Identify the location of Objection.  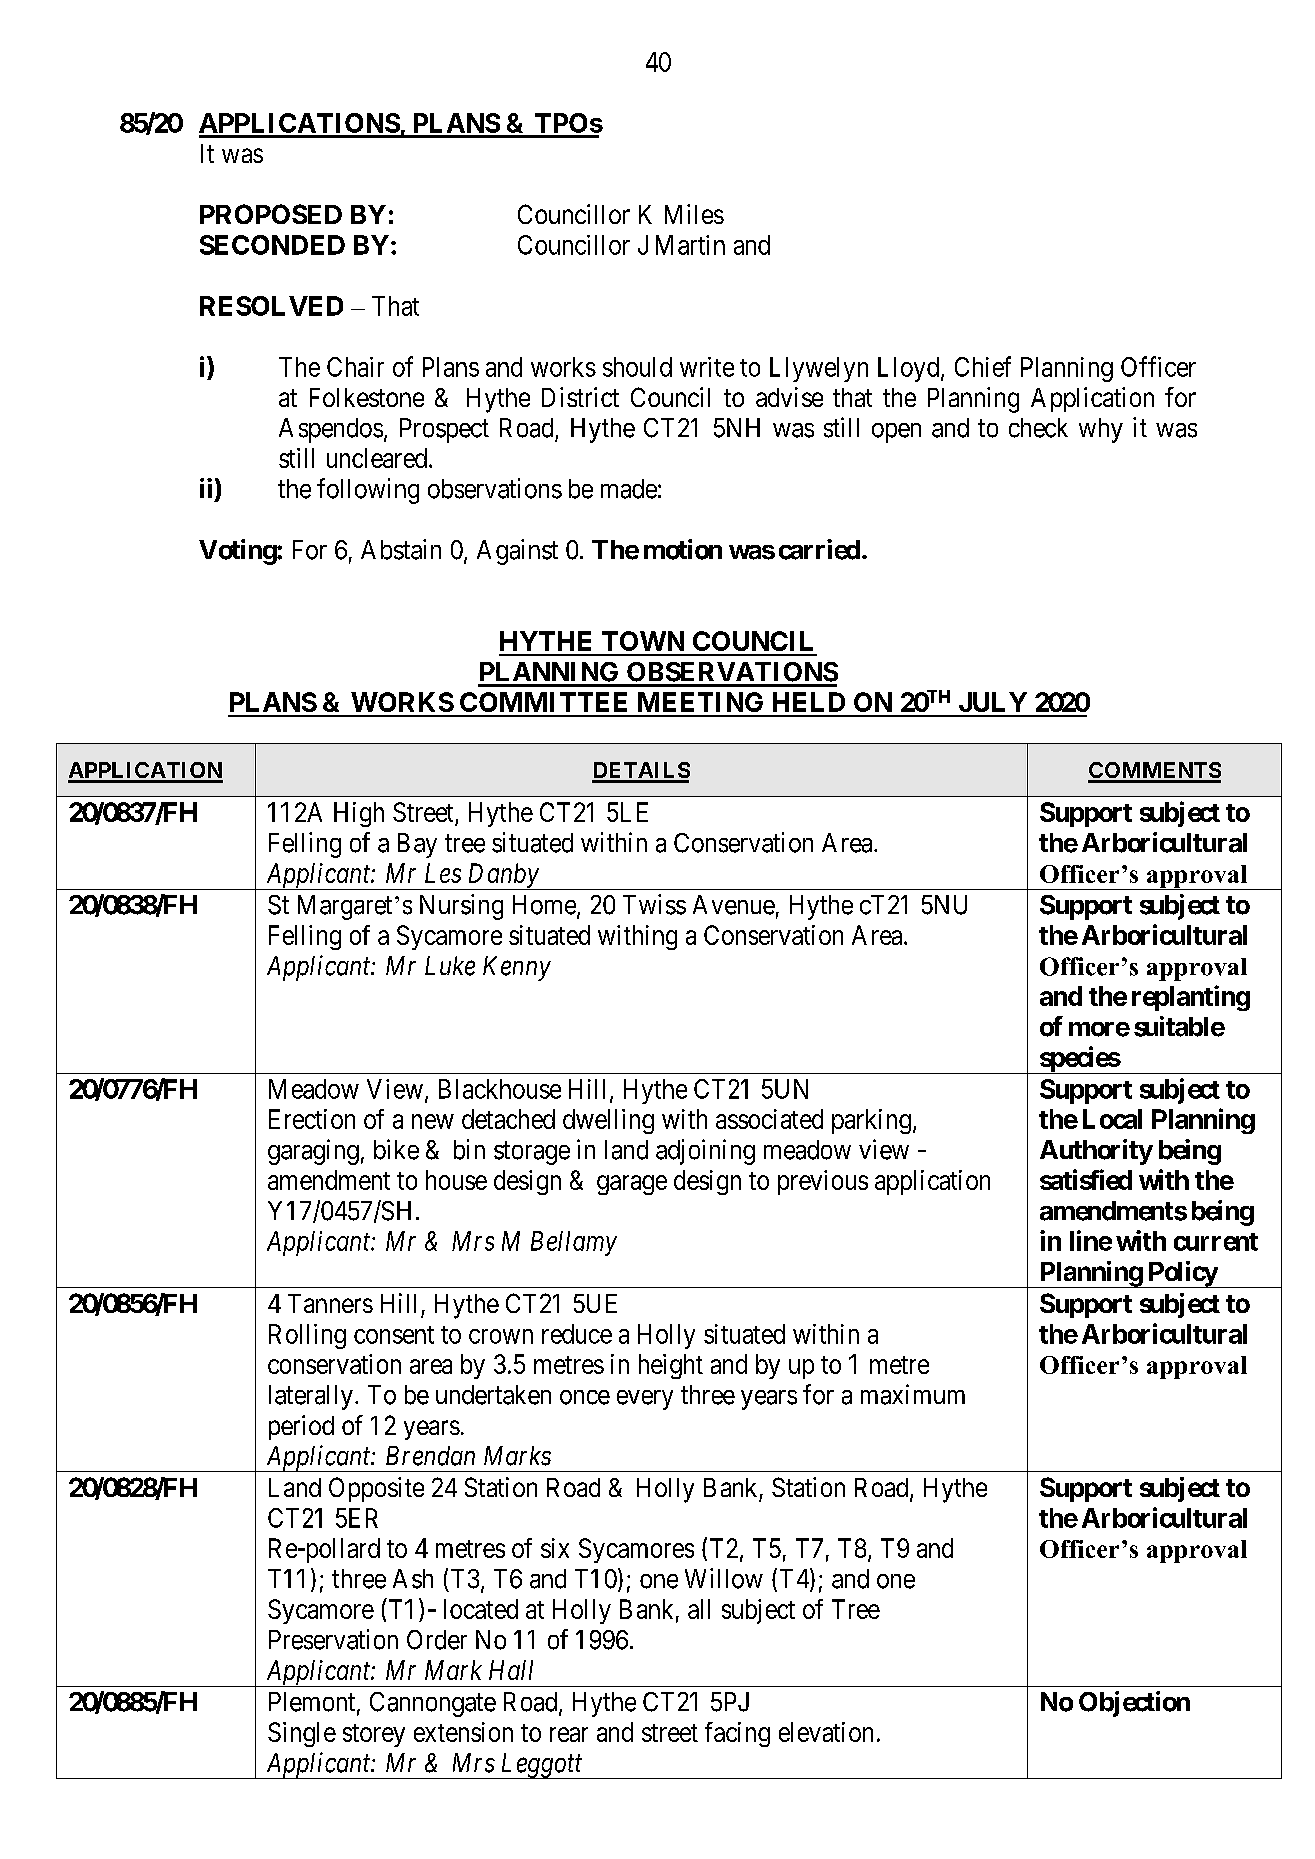
(1134, 1704).
